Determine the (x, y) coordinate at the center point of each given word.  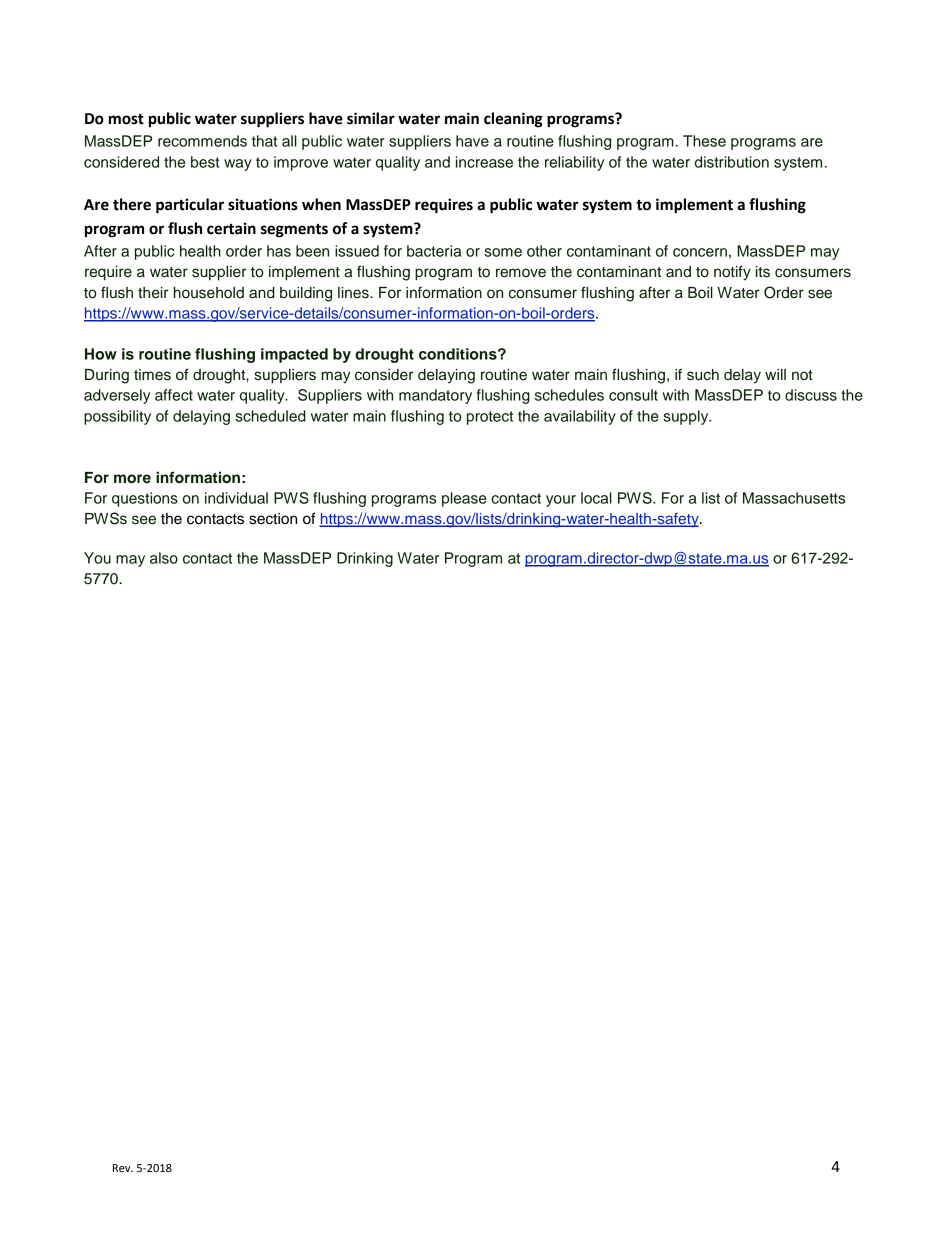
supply (687, 417)
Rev (123, 1168)
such (703, 375)
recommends (202, 141)
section (273, 519)
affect (174, 395)
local (596, 498)
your (561, 501)
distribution (732, 162)
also (164, 558)
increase (484, 162)
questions (145, 499)
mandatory (435, 396)
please (464, 499)
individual (236, 498)
